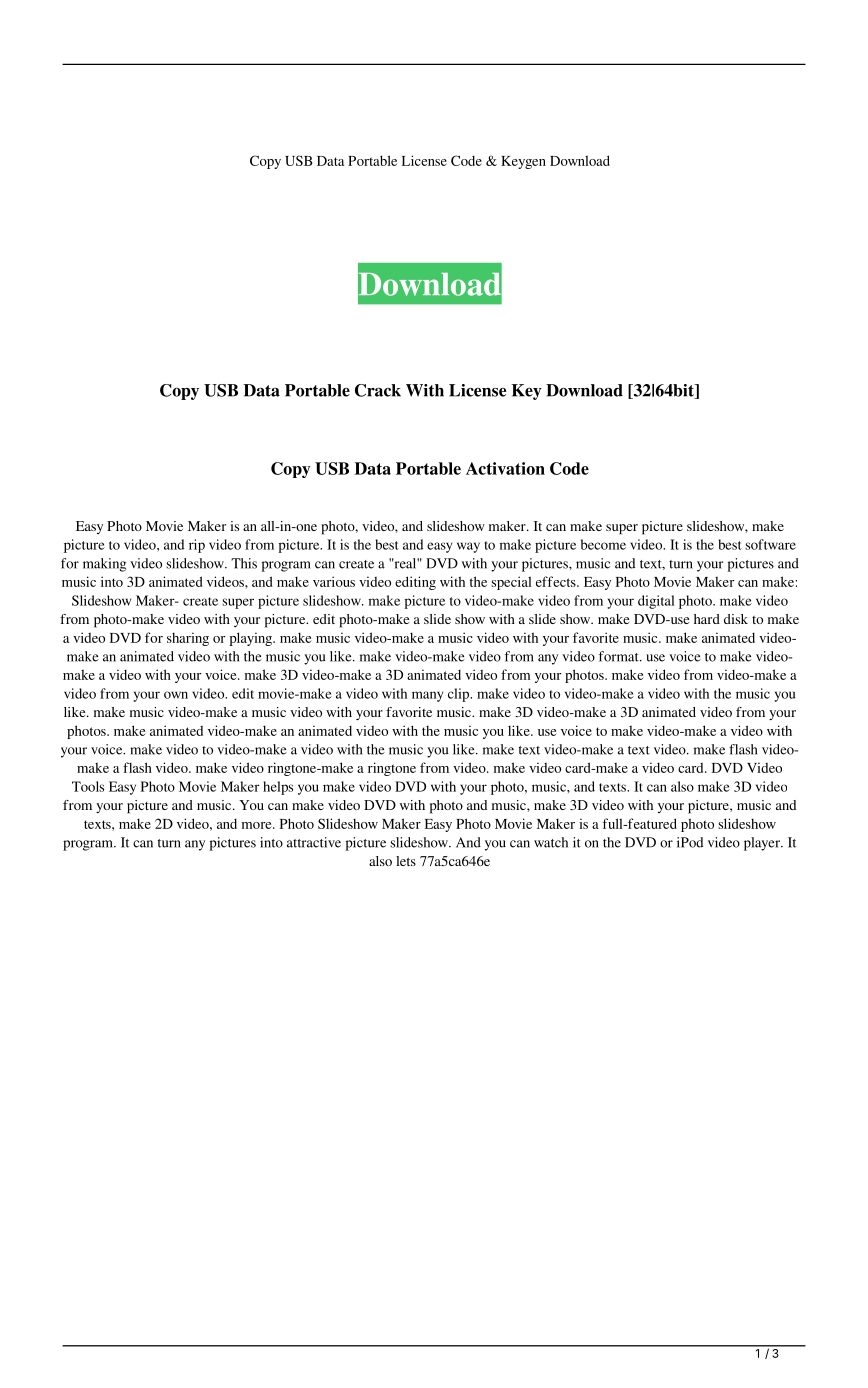 The height and width of the document is (1388, 868). I want to click on hard, so click(707, 619).
